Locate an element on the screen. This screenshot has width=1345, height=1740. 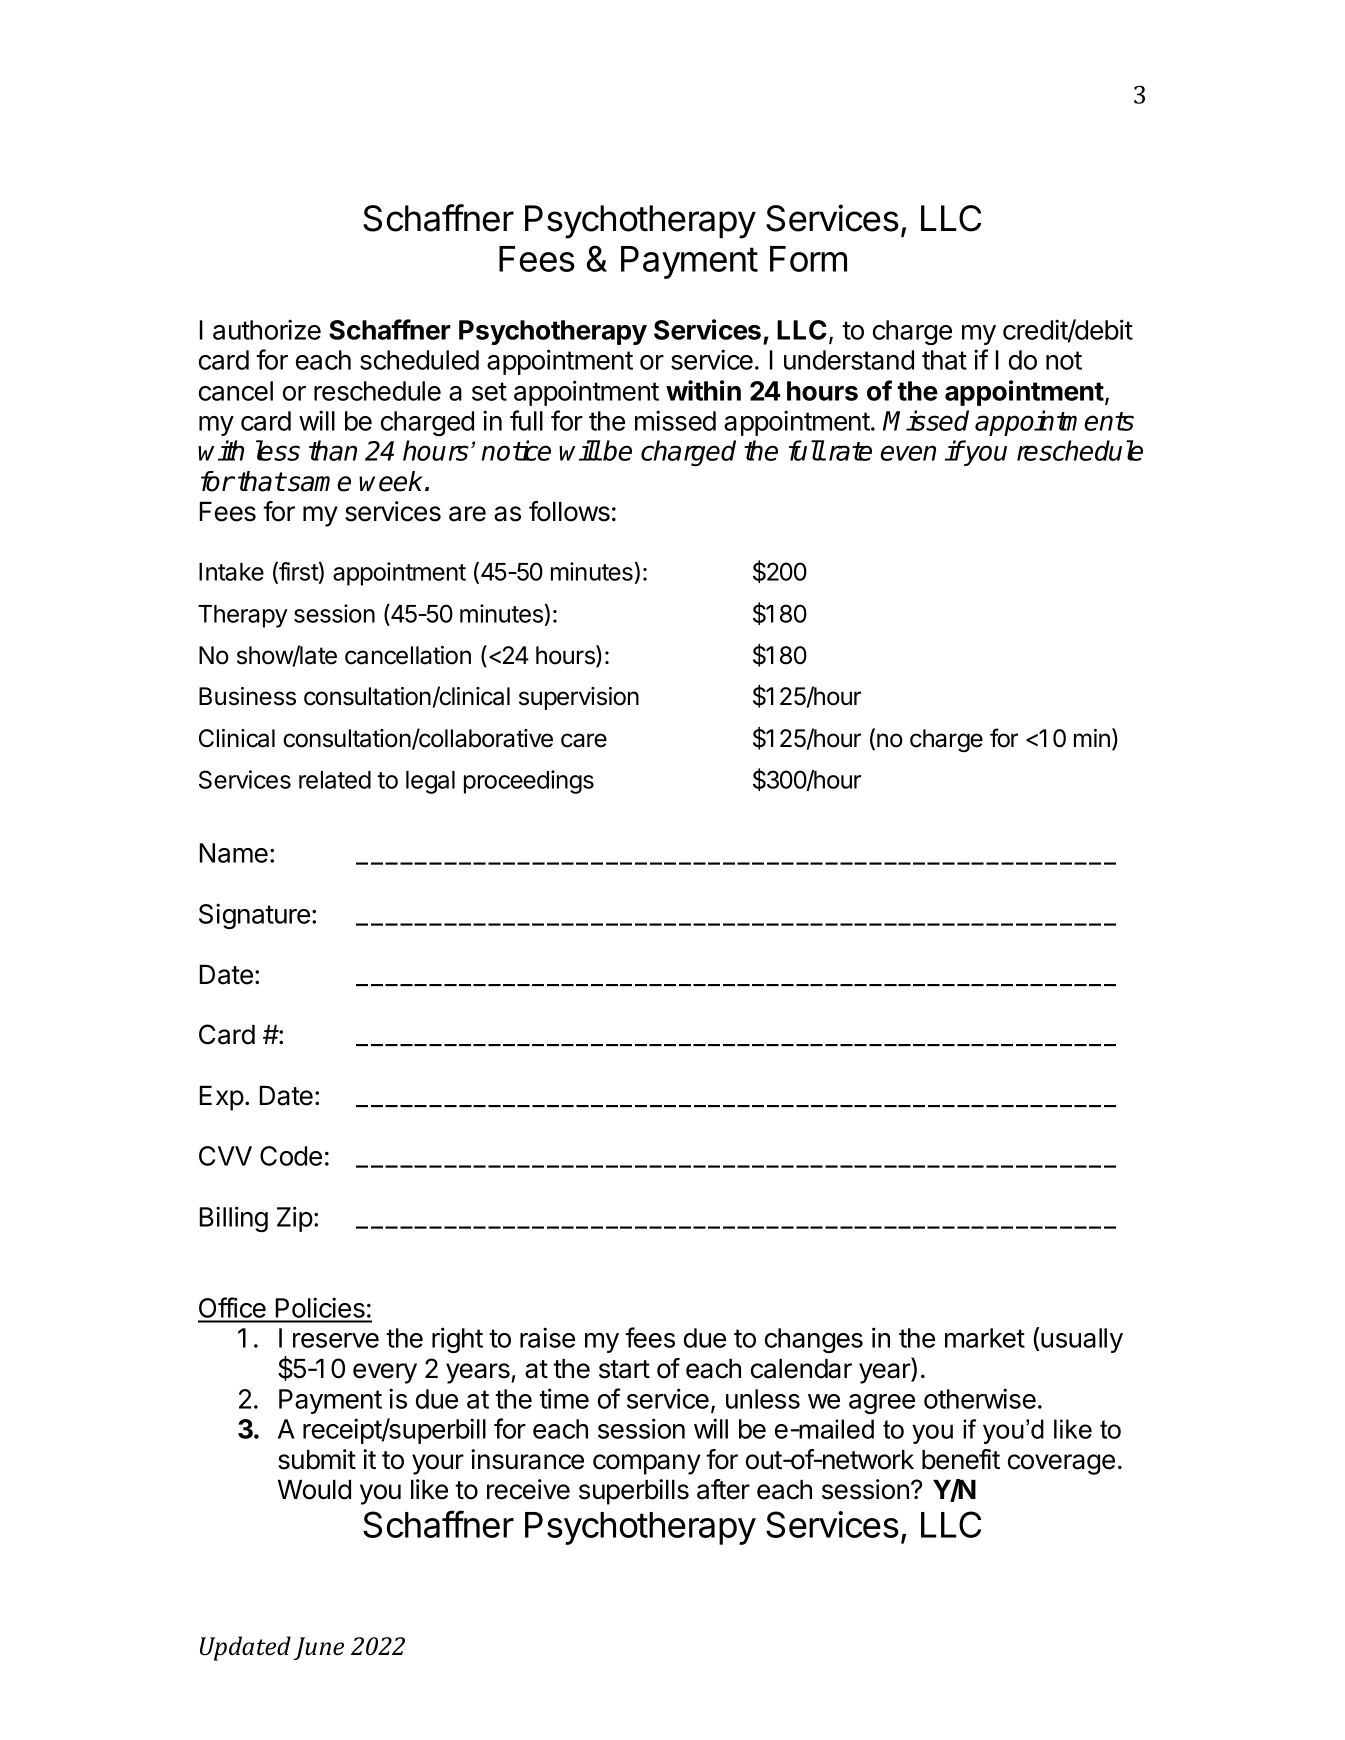
start is located at coordinates (624, 1369).
